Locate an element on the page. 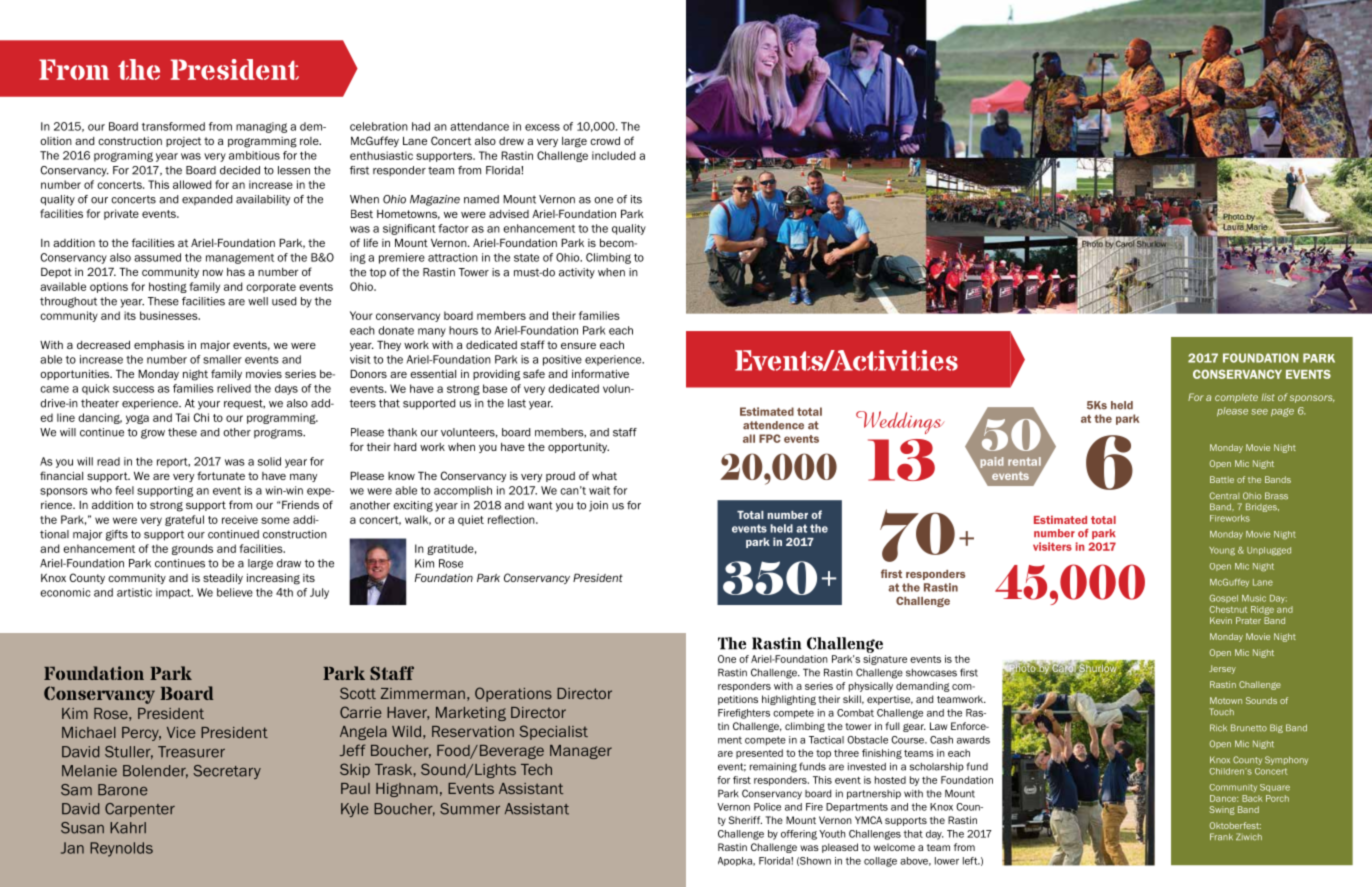 The height and width of the document is (887, 1372). crowd is located at coordinates (605, 141).
